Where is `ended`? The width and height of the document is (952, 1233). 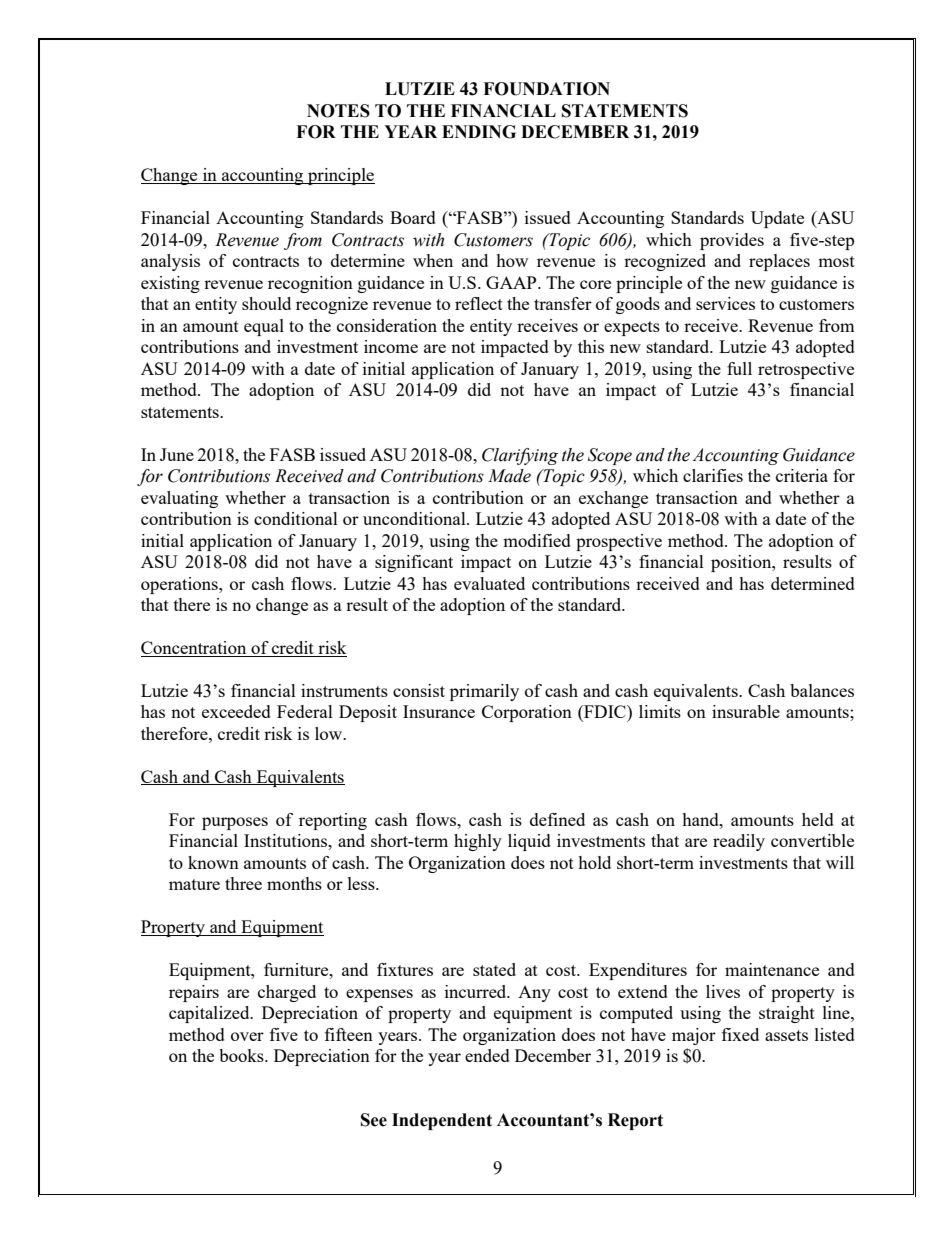 ended is located at coordinates (487, 1055).
